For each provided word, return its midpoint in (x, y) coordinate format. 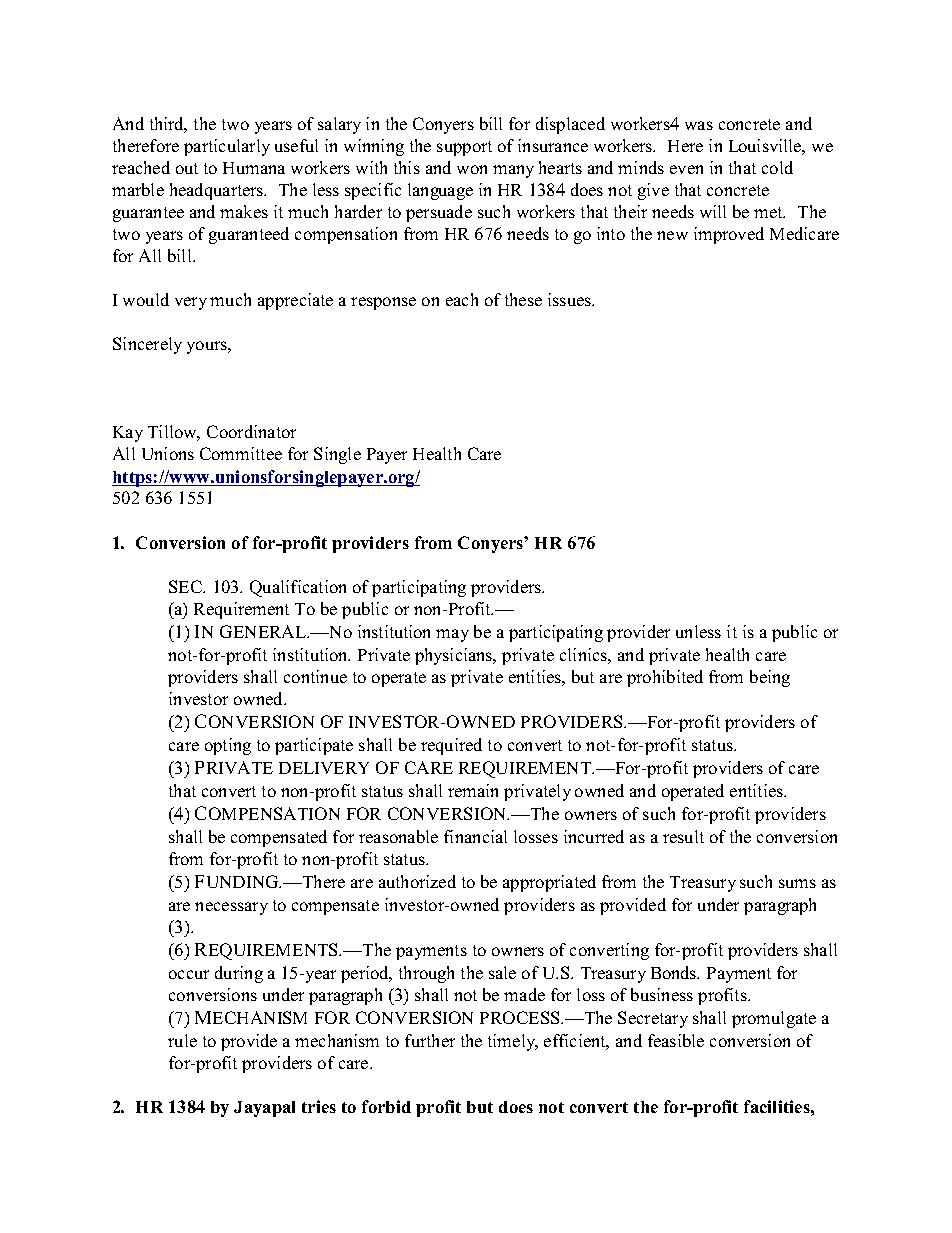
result (683, 836)
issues (570, 299)
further (430, 1040)
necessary (231, 908)
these (523, 299)
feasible (676, 1040)
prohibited (665, 678)
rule (182, 1040)
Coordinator (251, 431)
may (452, 635)
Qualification (298, 588)
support (464, 148)
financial (475, 836)
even (686, 169)
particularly (227, 147)
